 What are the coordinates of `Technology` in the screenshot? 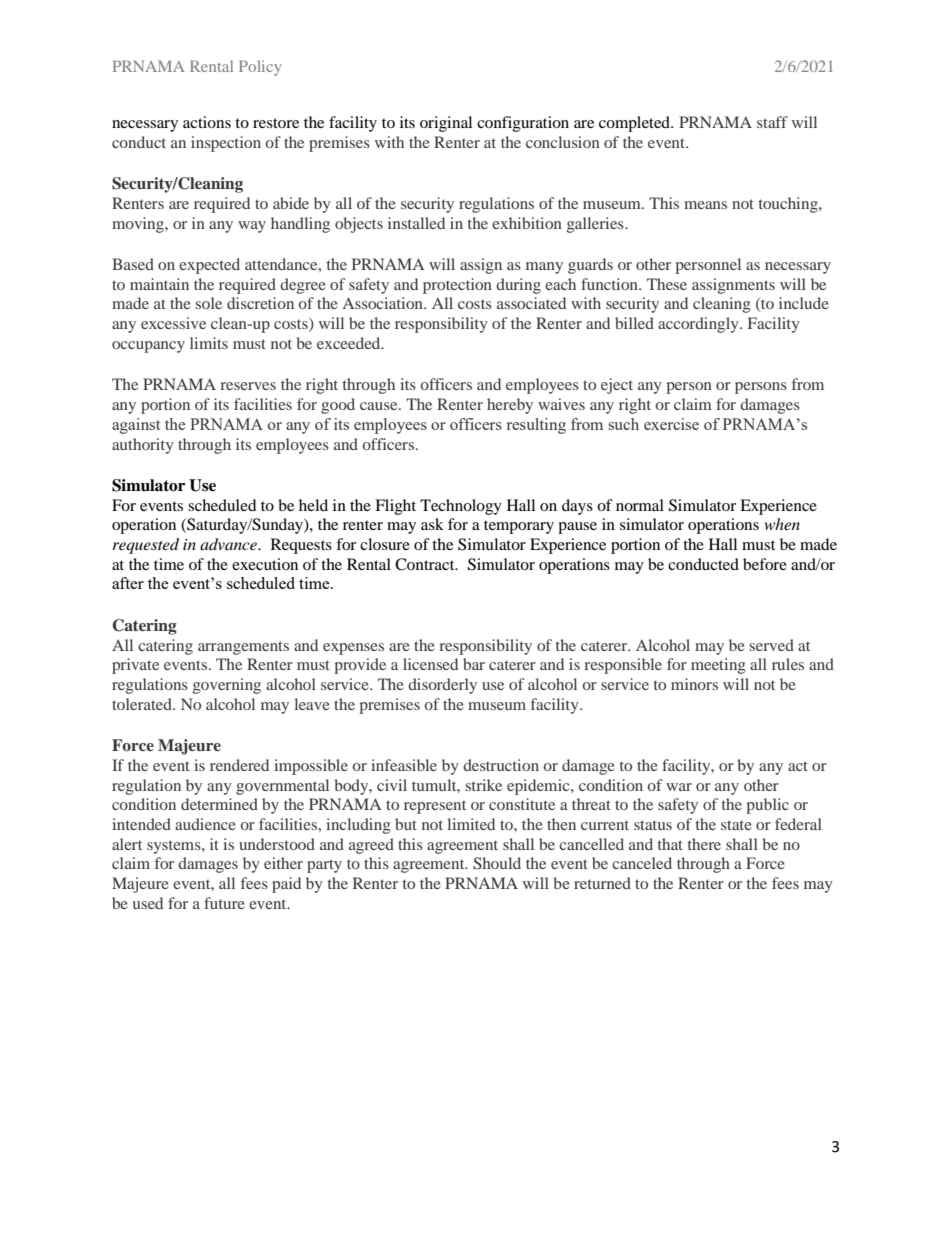 It's located at (461, 507).
